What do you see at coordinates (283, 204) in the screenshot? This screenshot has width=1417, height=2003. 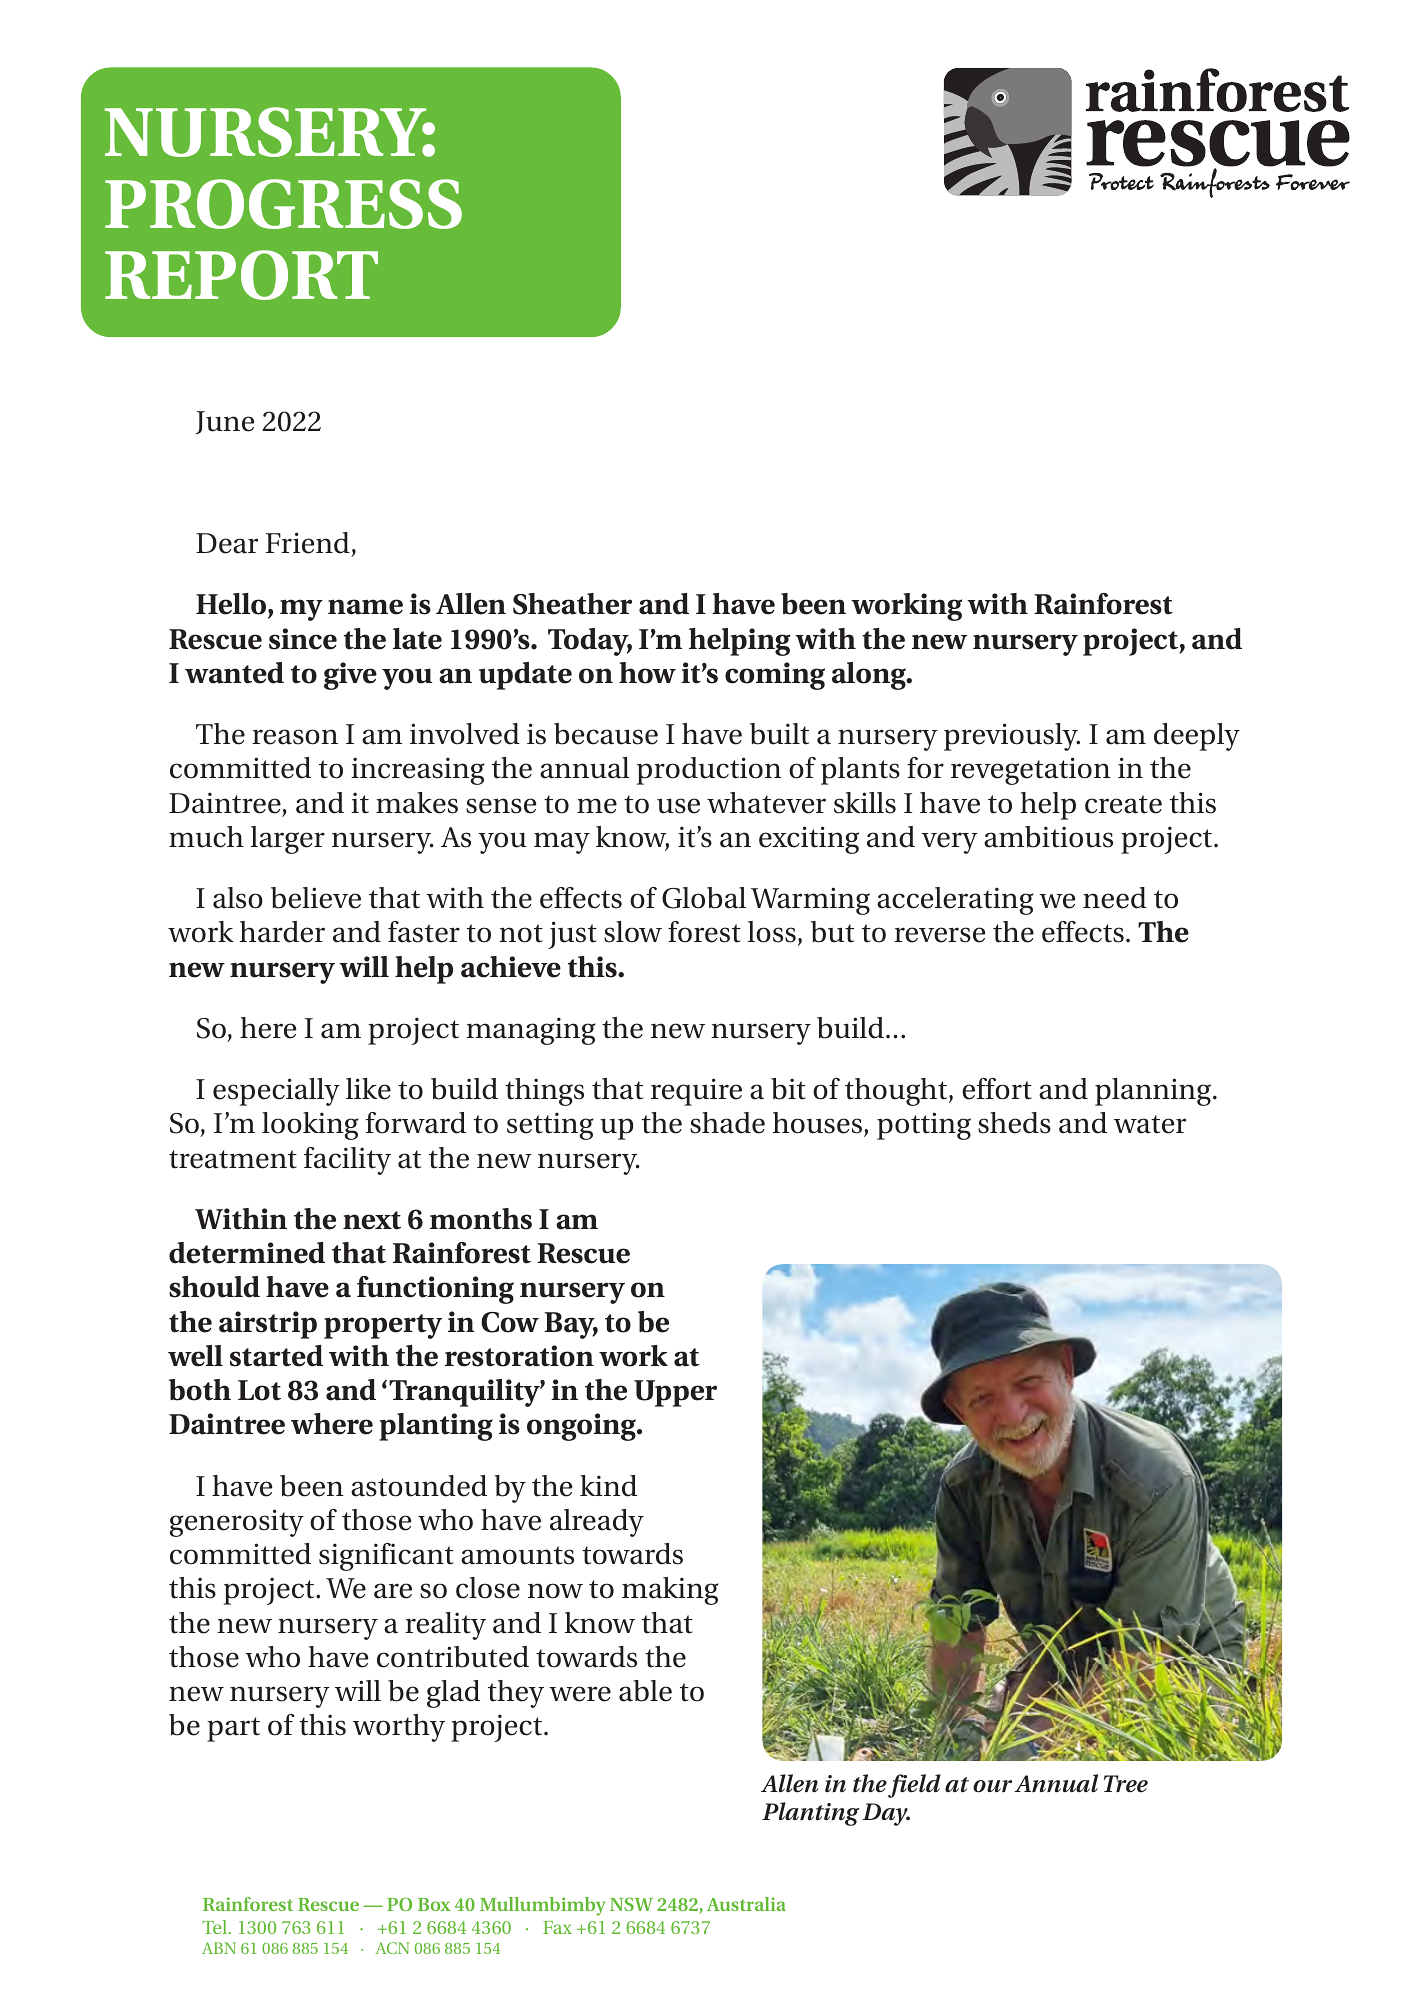 I see `PROGRESS` at bounding box center [283, 204].
